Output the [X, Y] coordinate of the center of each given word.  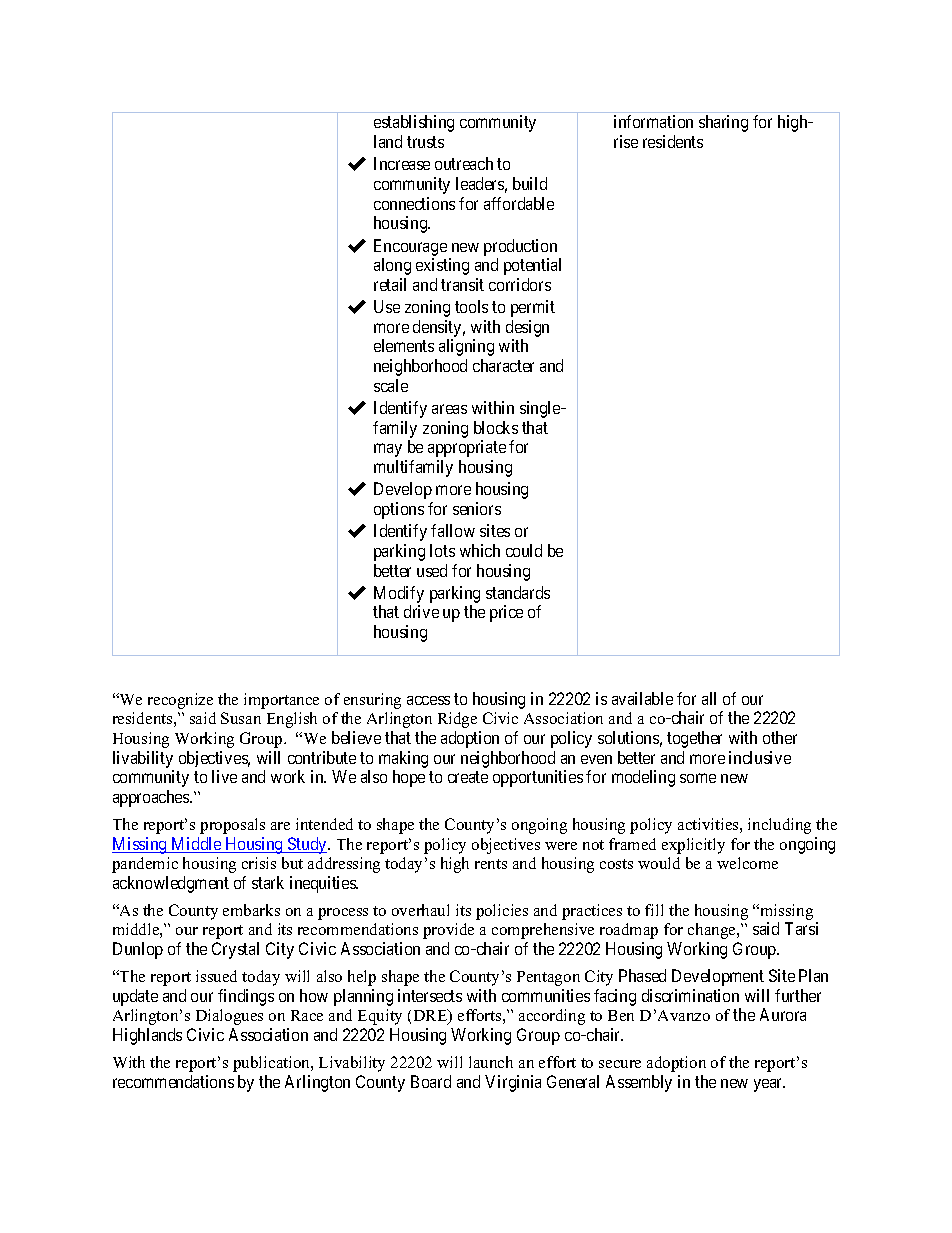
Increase [402, 163]
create [468, 777]
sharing [723, 123]
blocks [496, 427]
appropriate [467, 448]
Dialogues [229, 1017]
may [388, 450]
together [694, 739]
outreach [464, 163]
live [224, 776]
